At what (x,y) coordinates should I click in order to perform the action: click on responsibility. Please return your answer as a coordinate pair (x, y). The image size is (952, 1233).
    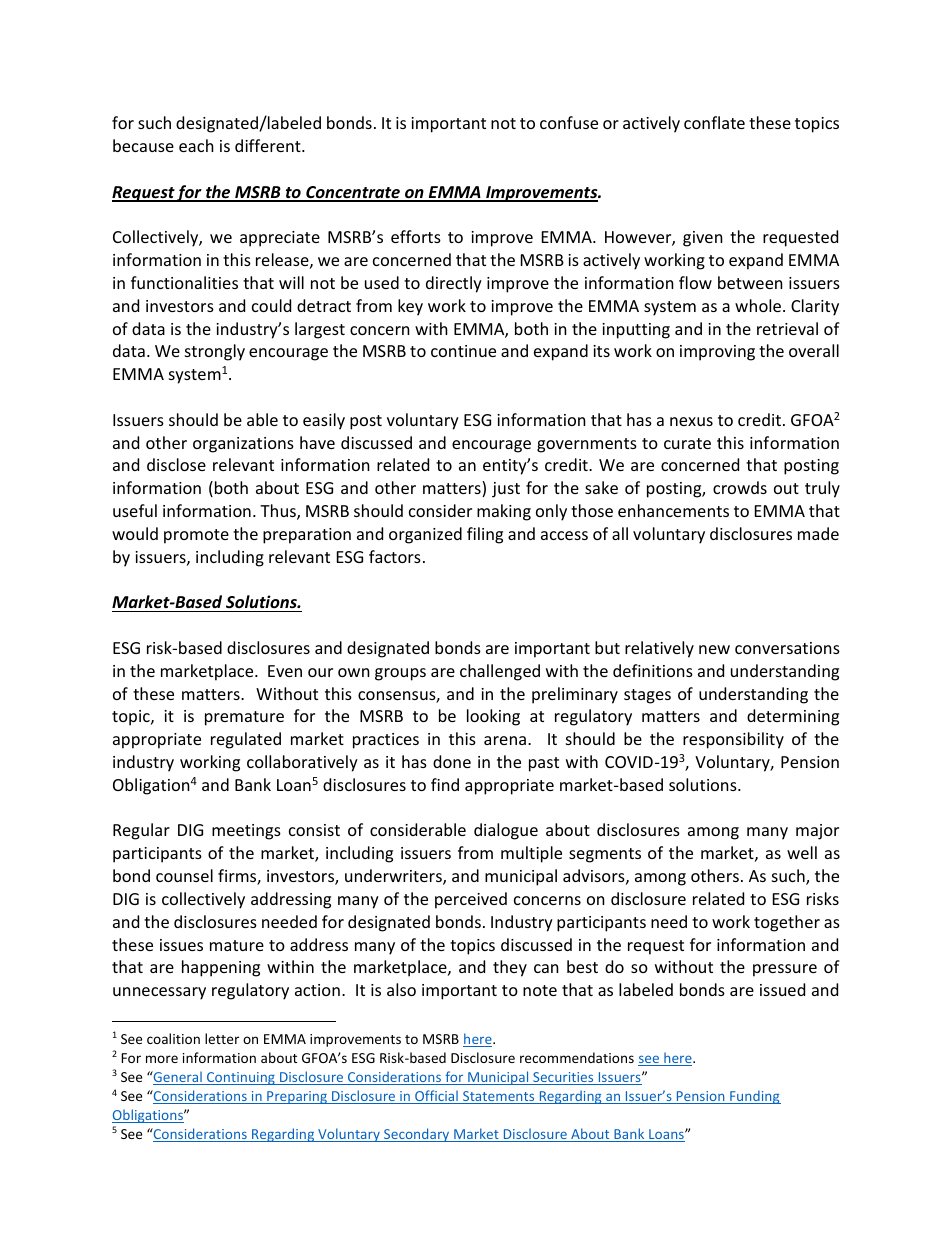
    Looking at the image, I should click on (733, 740).
